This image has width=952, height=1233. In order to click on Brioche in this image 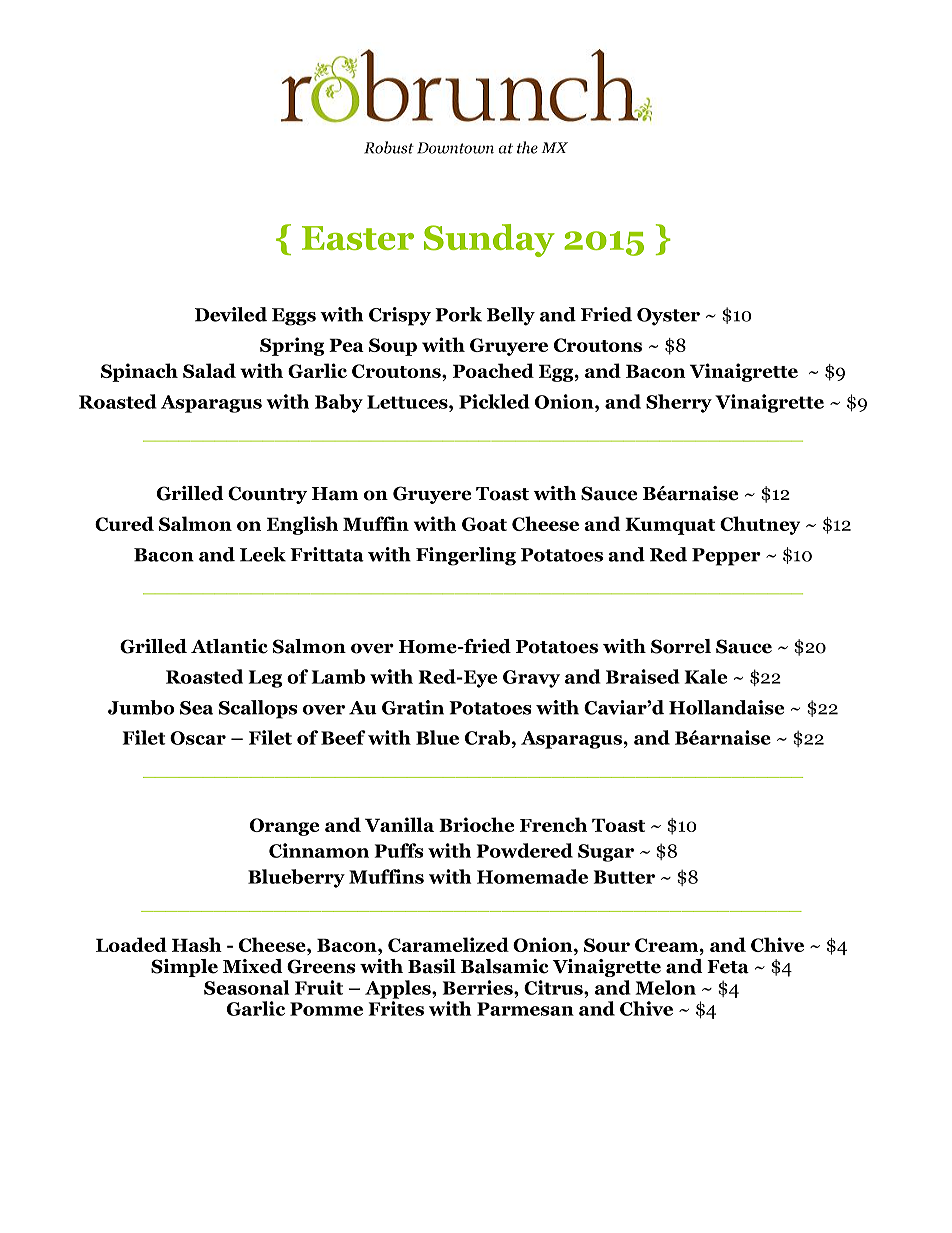, I will do `click(476, 824)`.
